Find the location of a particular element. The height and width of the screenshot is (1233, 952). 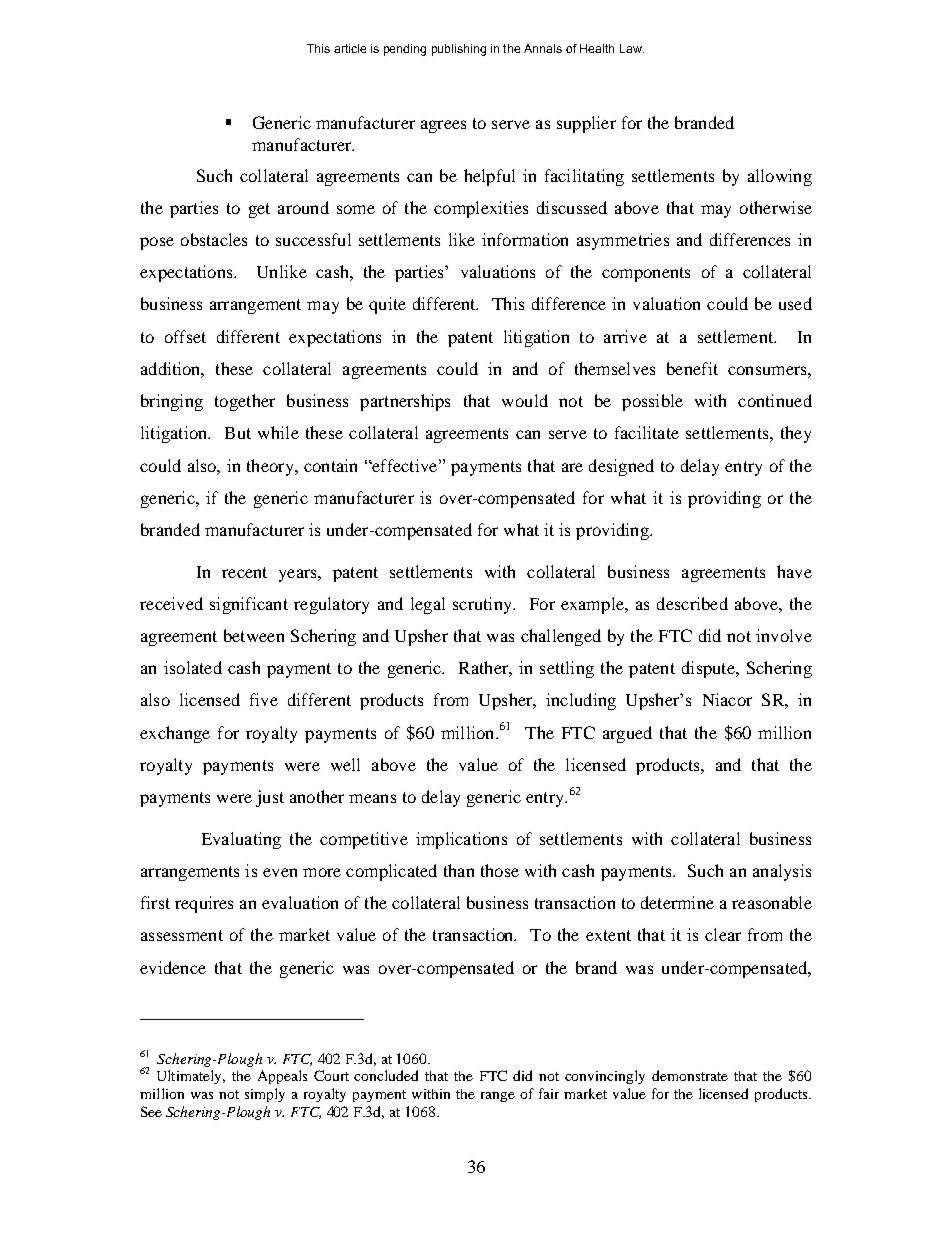

analysis is located at coordinates (782, 872).
